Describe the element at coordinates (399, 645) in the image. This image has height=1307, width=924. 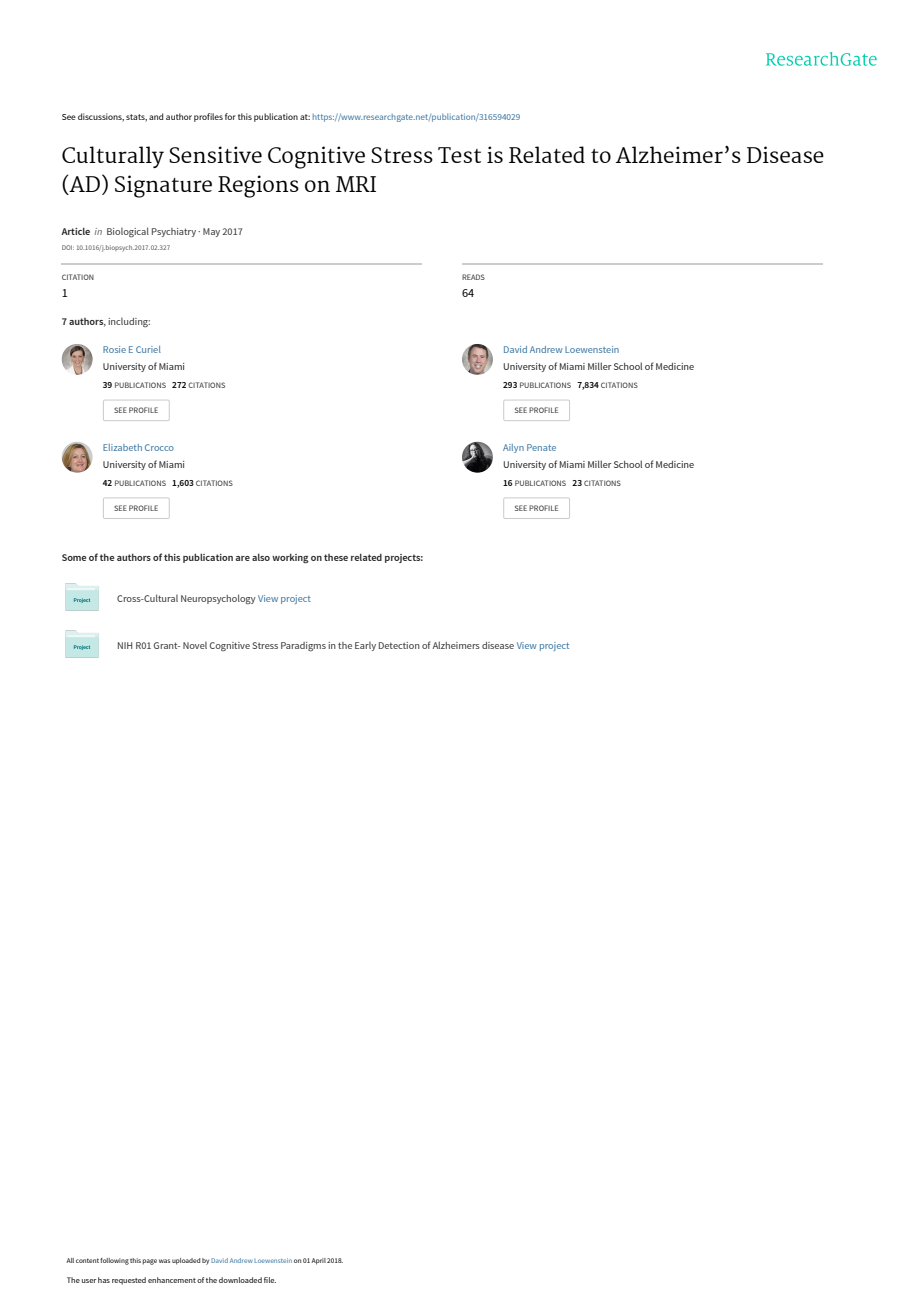
I see `Detection` at that location.
